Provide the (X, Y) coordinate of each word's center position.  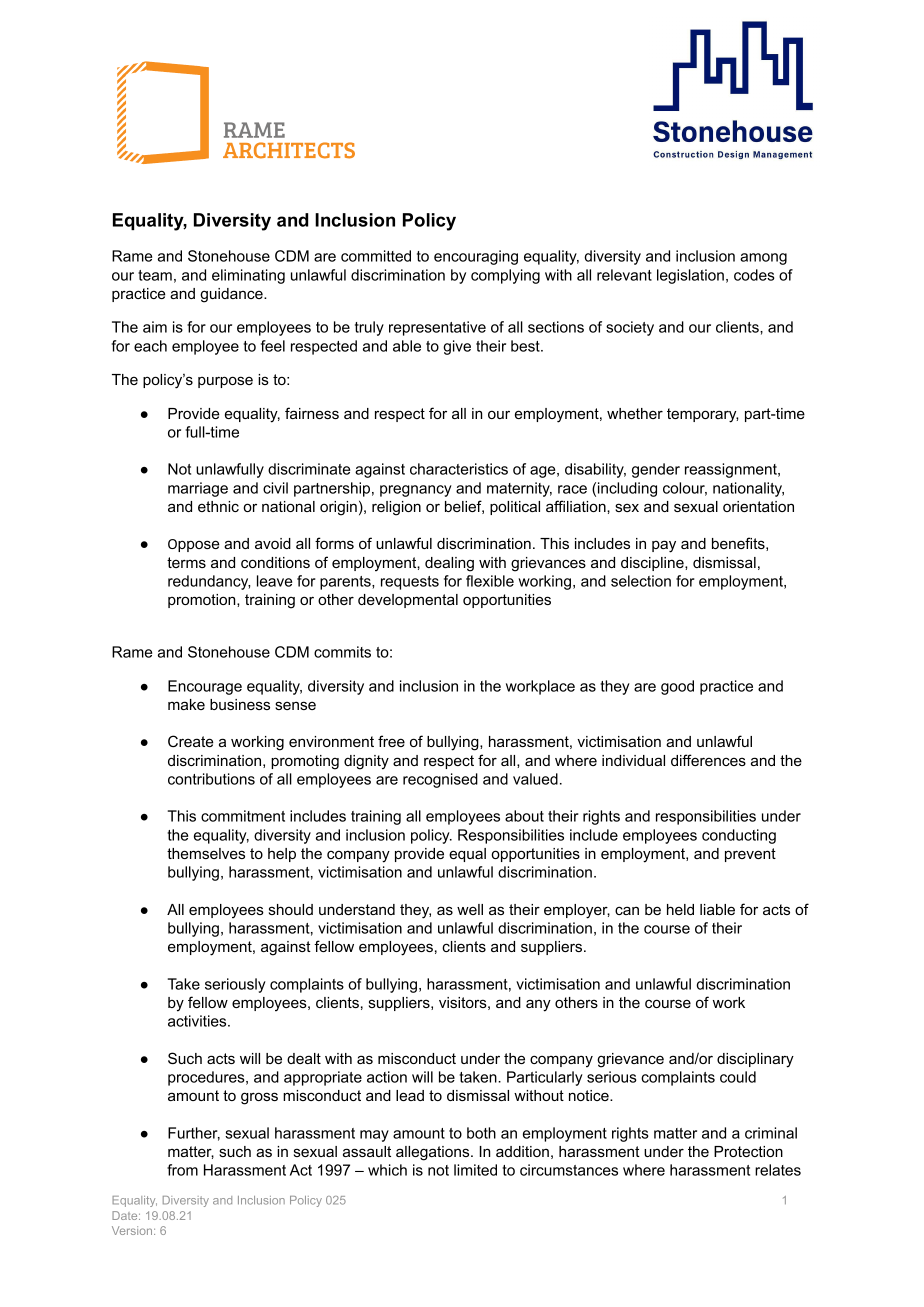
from (182, 1170)
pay (664, 546)
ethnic (218, 506)
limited (475, 1170)
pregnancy (416, 491)
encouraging (476, 257)
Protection (748, 1151)
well (470, 909)
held (680, 909)
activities (198, 1021)
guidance (232, 295)
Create (191, 741)
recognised (440, 780)
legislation (690, 276)
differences (708, 760)
